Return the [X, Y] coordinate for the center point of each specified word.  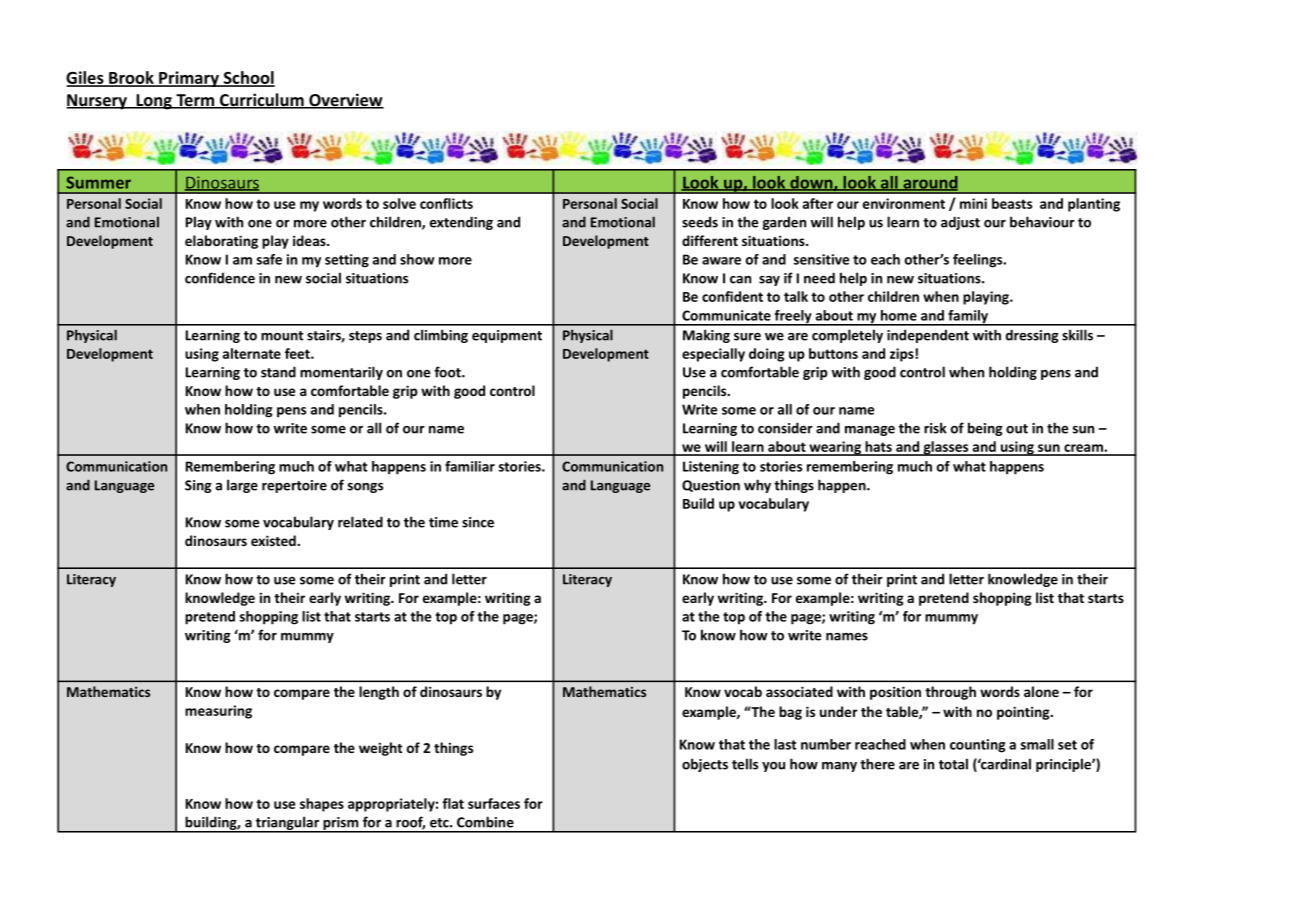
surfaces [494, 803]
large [242, 486]
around [929, 183]
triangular [287, 824]
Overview [345, 101]
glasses [946, 448]
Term [195, 101]
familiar [470, 466]
